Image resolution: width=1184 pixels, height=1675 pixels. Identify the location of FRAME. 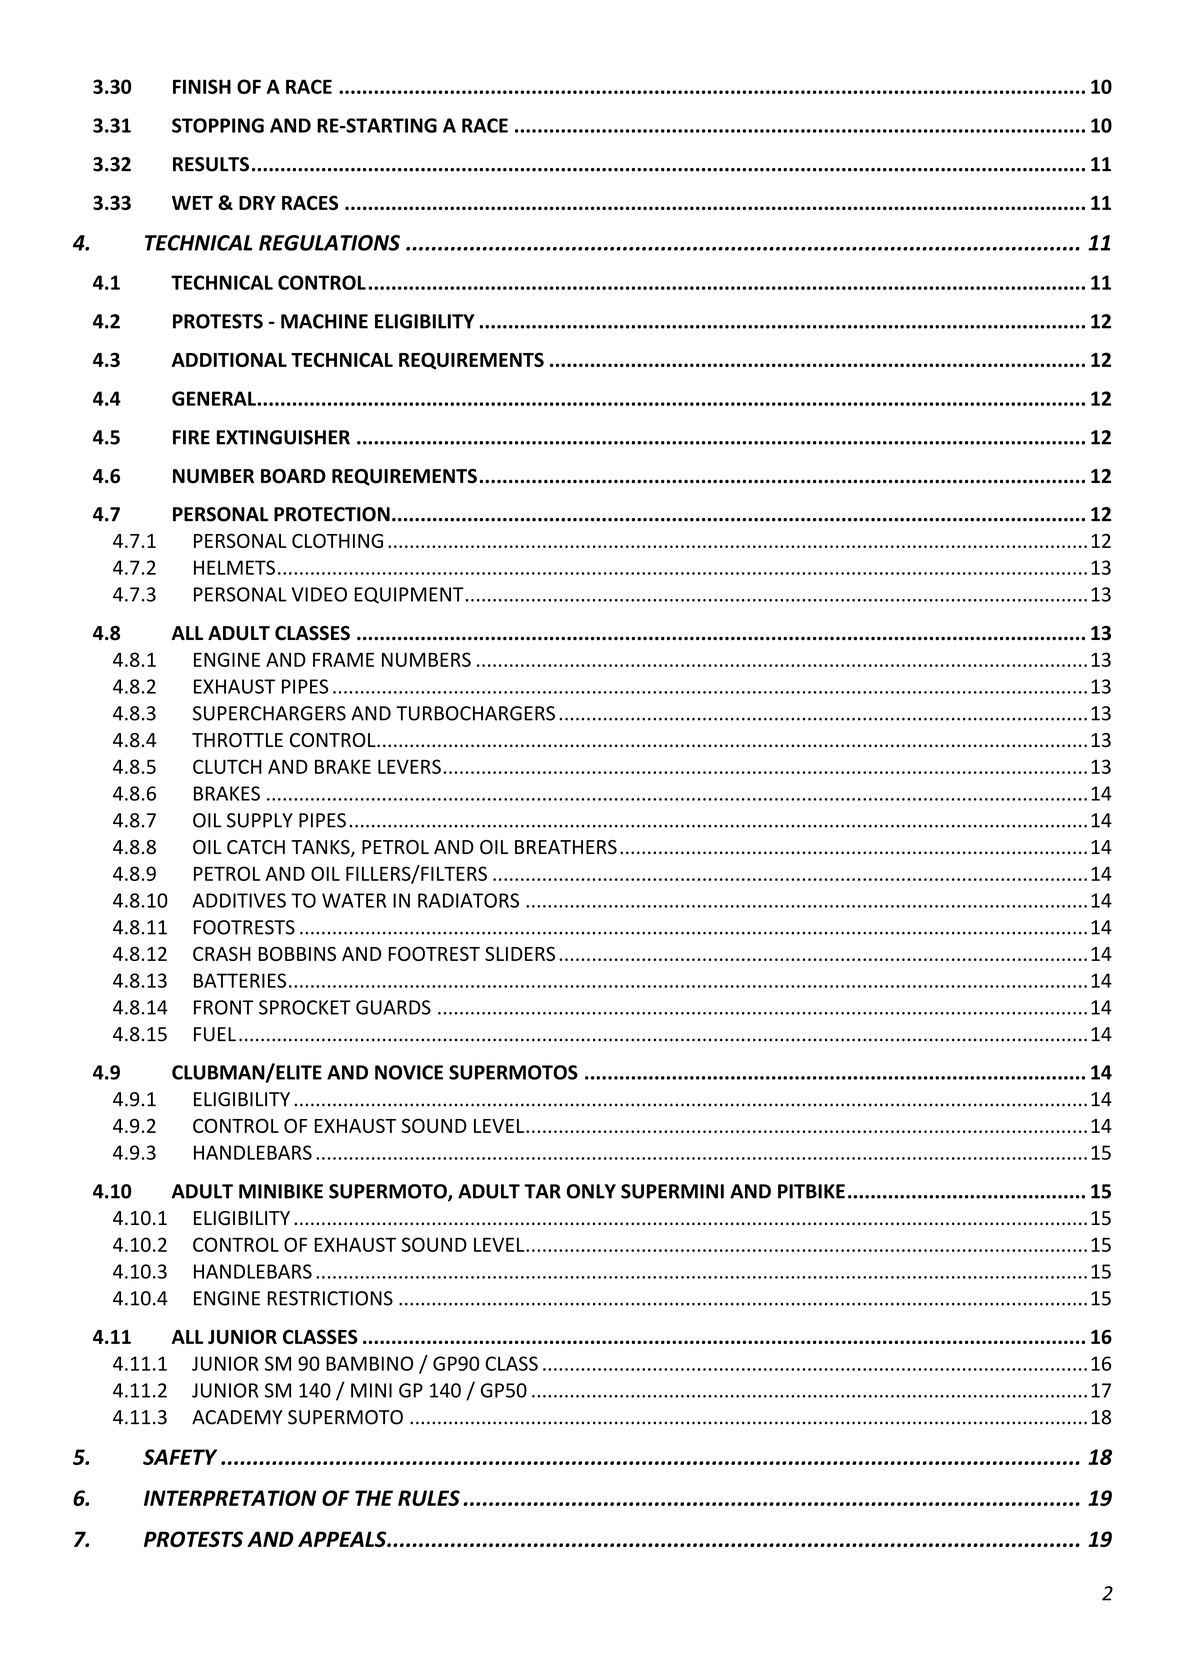
(343, 659).
